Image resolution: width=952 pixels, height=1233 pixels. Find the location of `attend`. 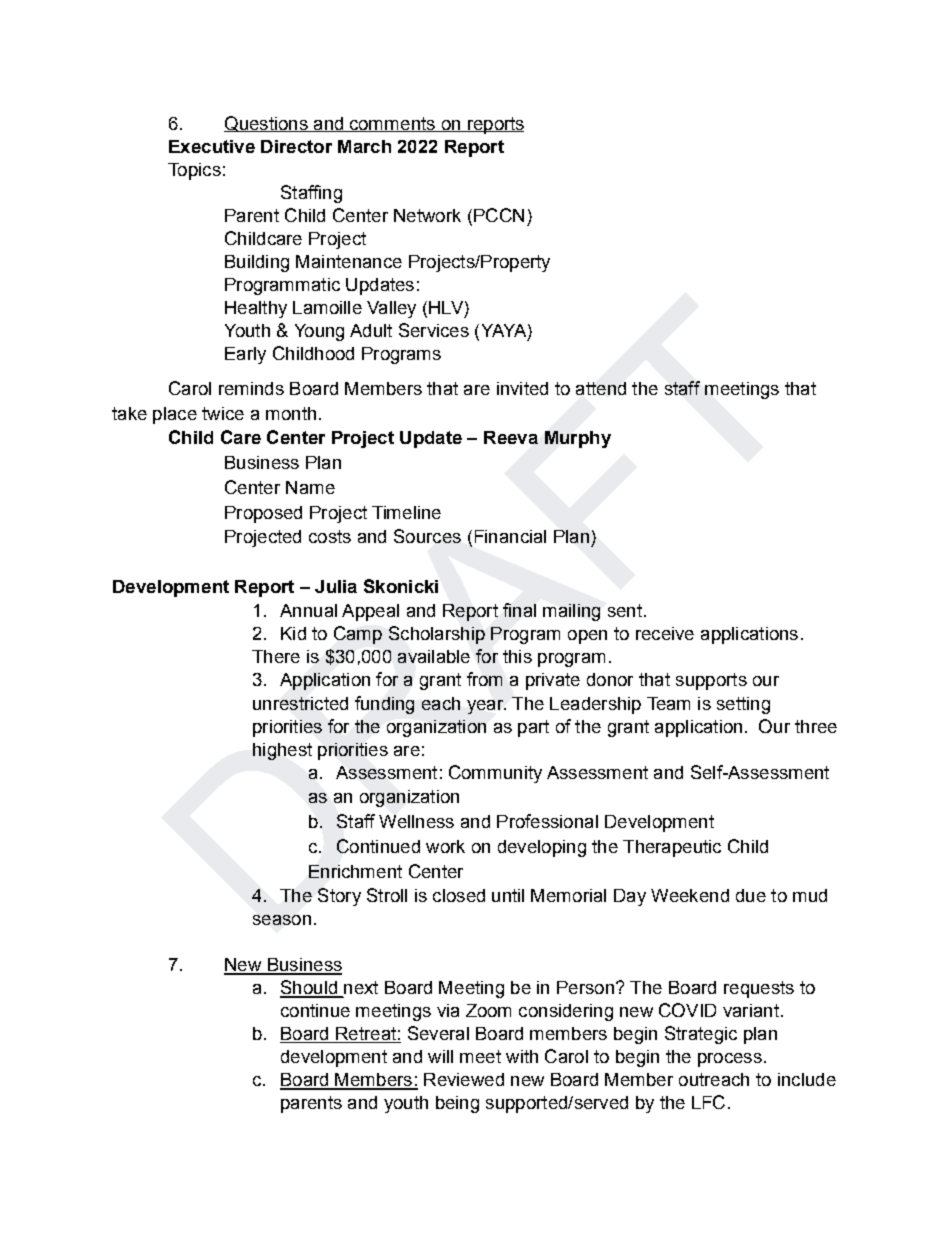

attend is located at coordinates (601, 388).
